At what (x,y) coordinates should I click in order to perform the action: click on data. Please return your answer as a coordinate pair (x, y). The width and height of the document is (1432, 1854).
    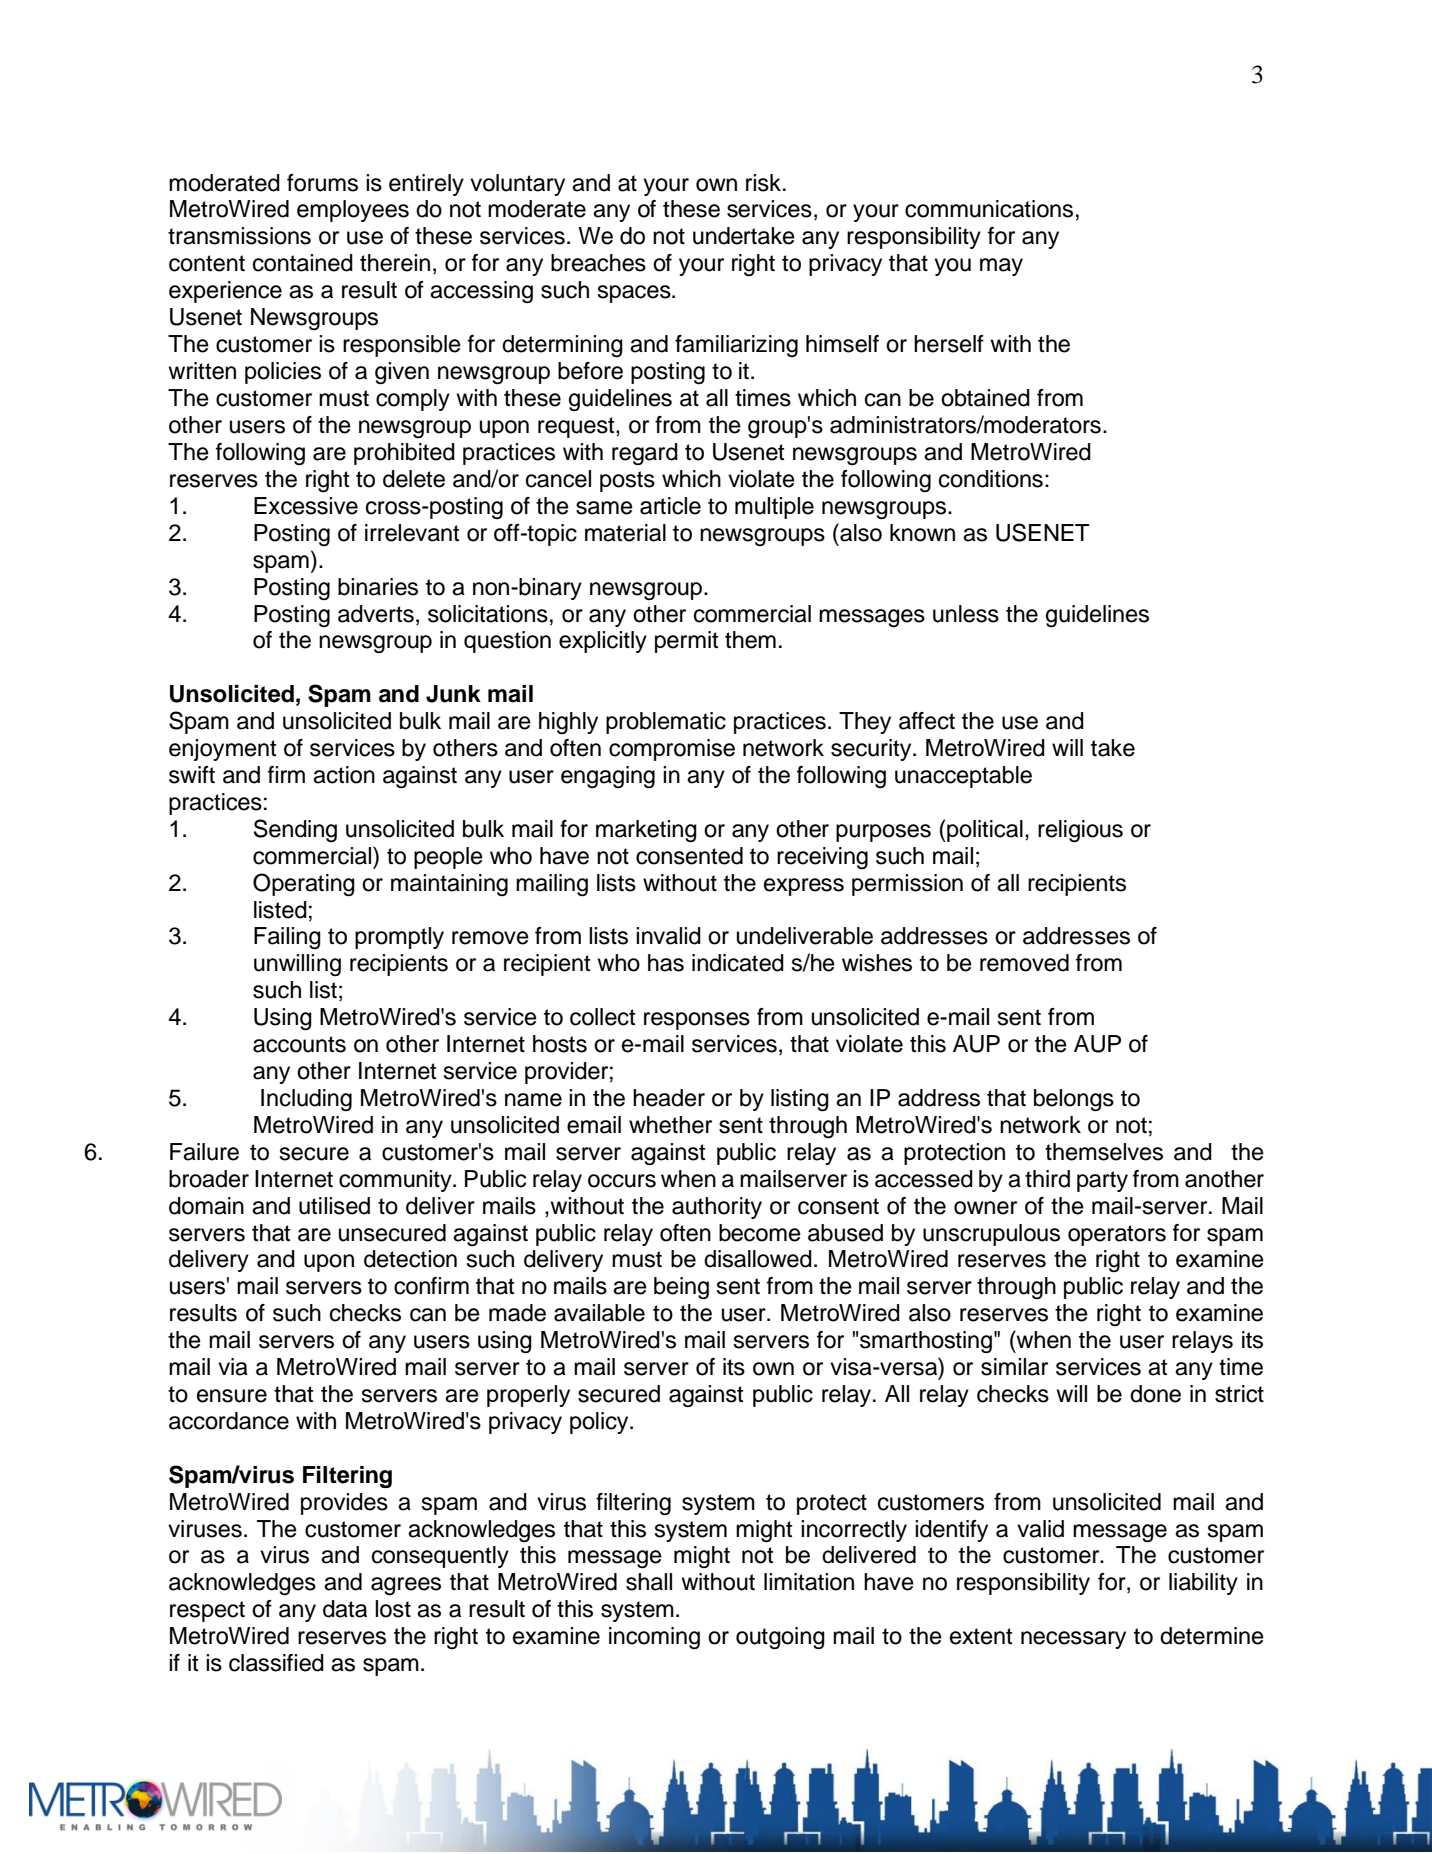
    Looking at the image, I should click on (345, 1609).
